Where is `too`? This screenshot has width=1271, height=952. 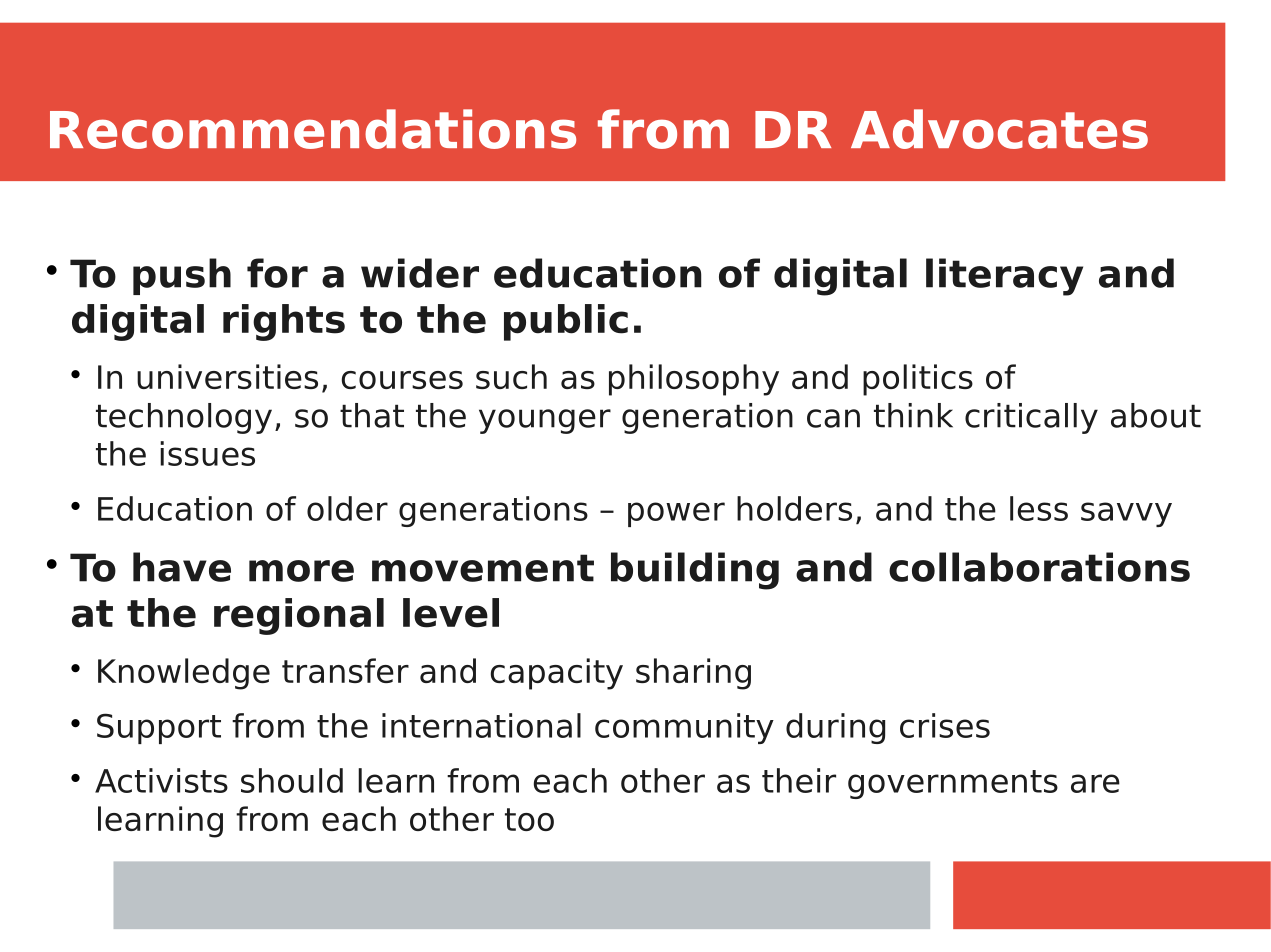
too is located at coordinates (529, 819).
